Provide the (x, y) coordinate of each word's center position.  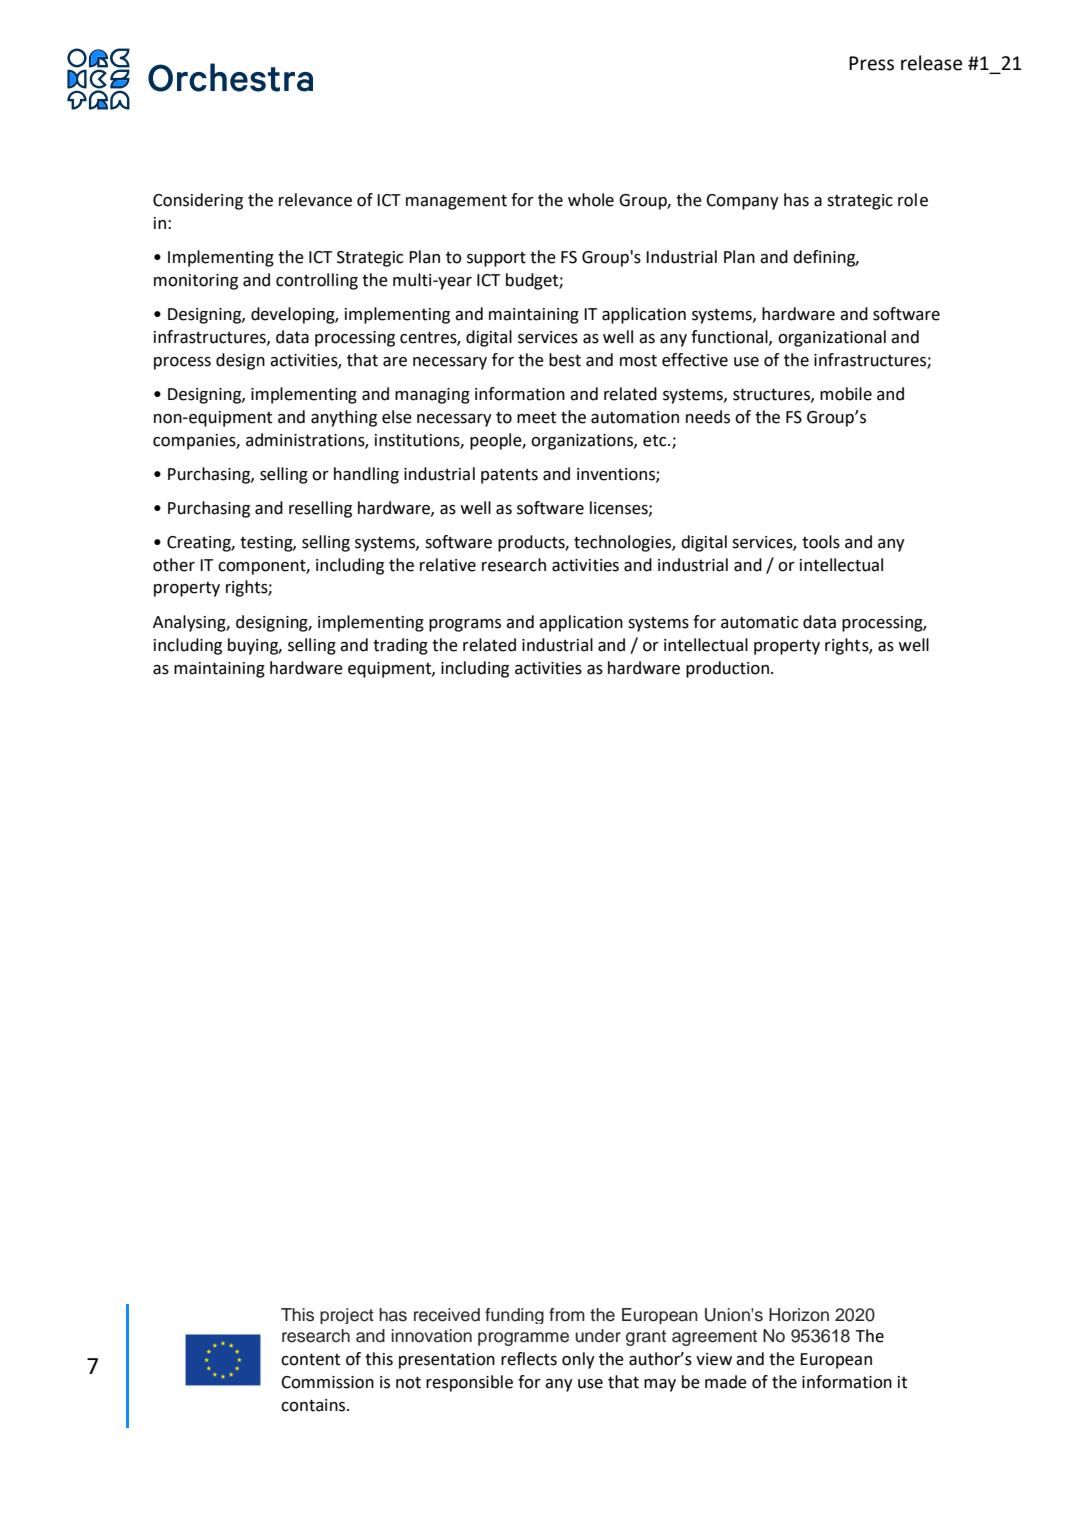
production (729, 669)
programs (465, 625)
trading (400, 646)
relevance (315, 200)
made (726, 1382)
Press (871, 63)
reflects (529, 1359)
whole (591, 200)
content (310, 1359)
